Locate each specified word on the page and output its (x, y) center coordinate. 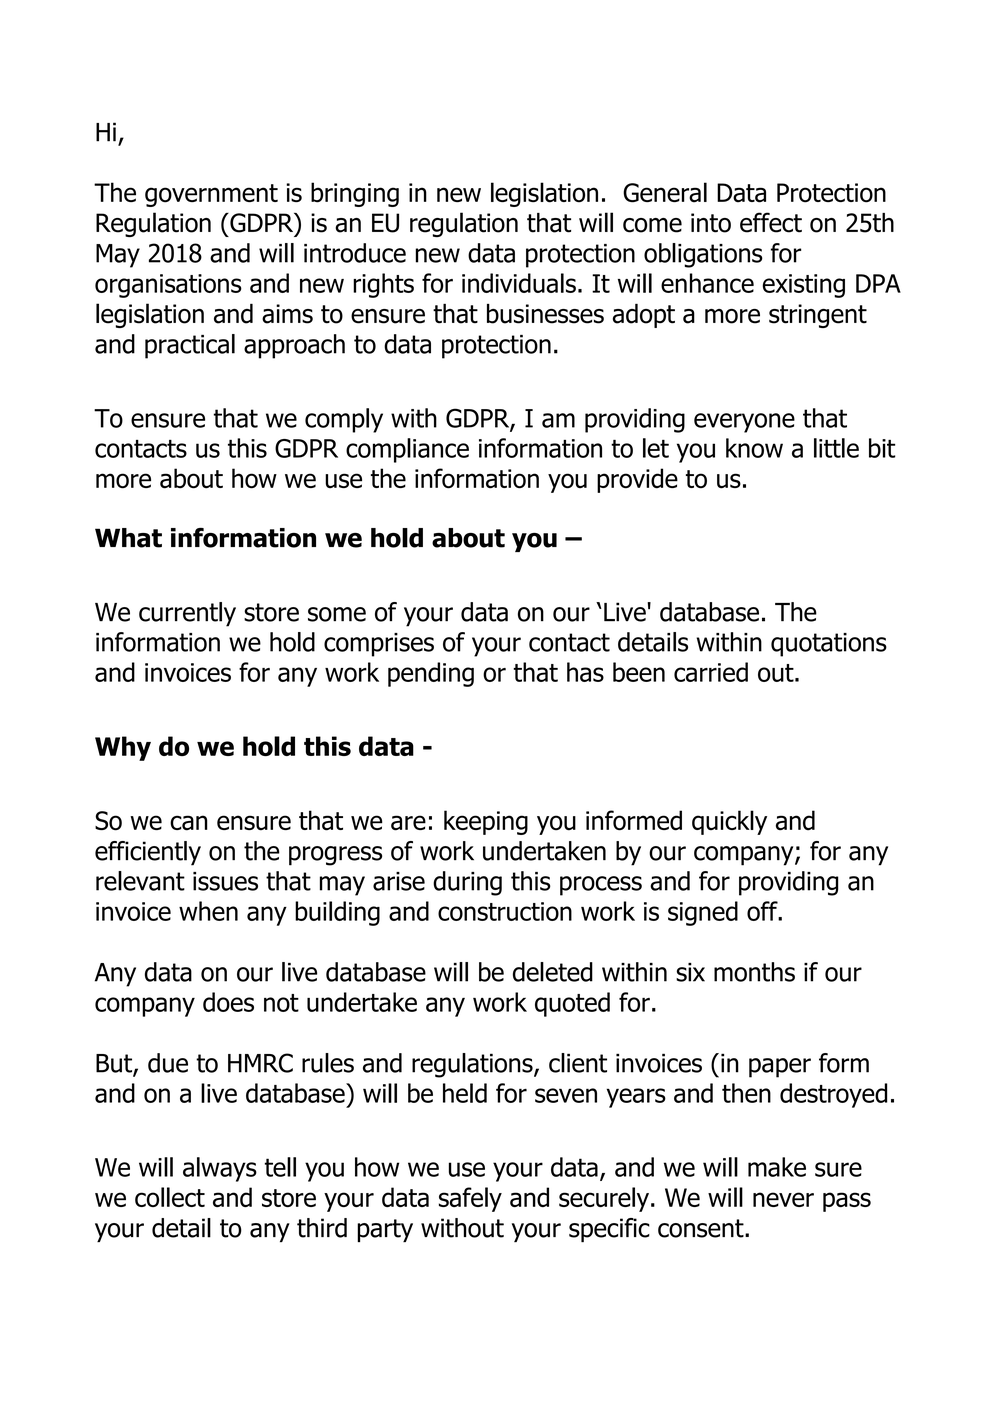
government (211, 195)
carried (711, 672)
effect (771, 222)
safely (470, 1199)
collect (170, 1197)
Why (123, 748)
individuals (519, 283)
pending (431, 674)
